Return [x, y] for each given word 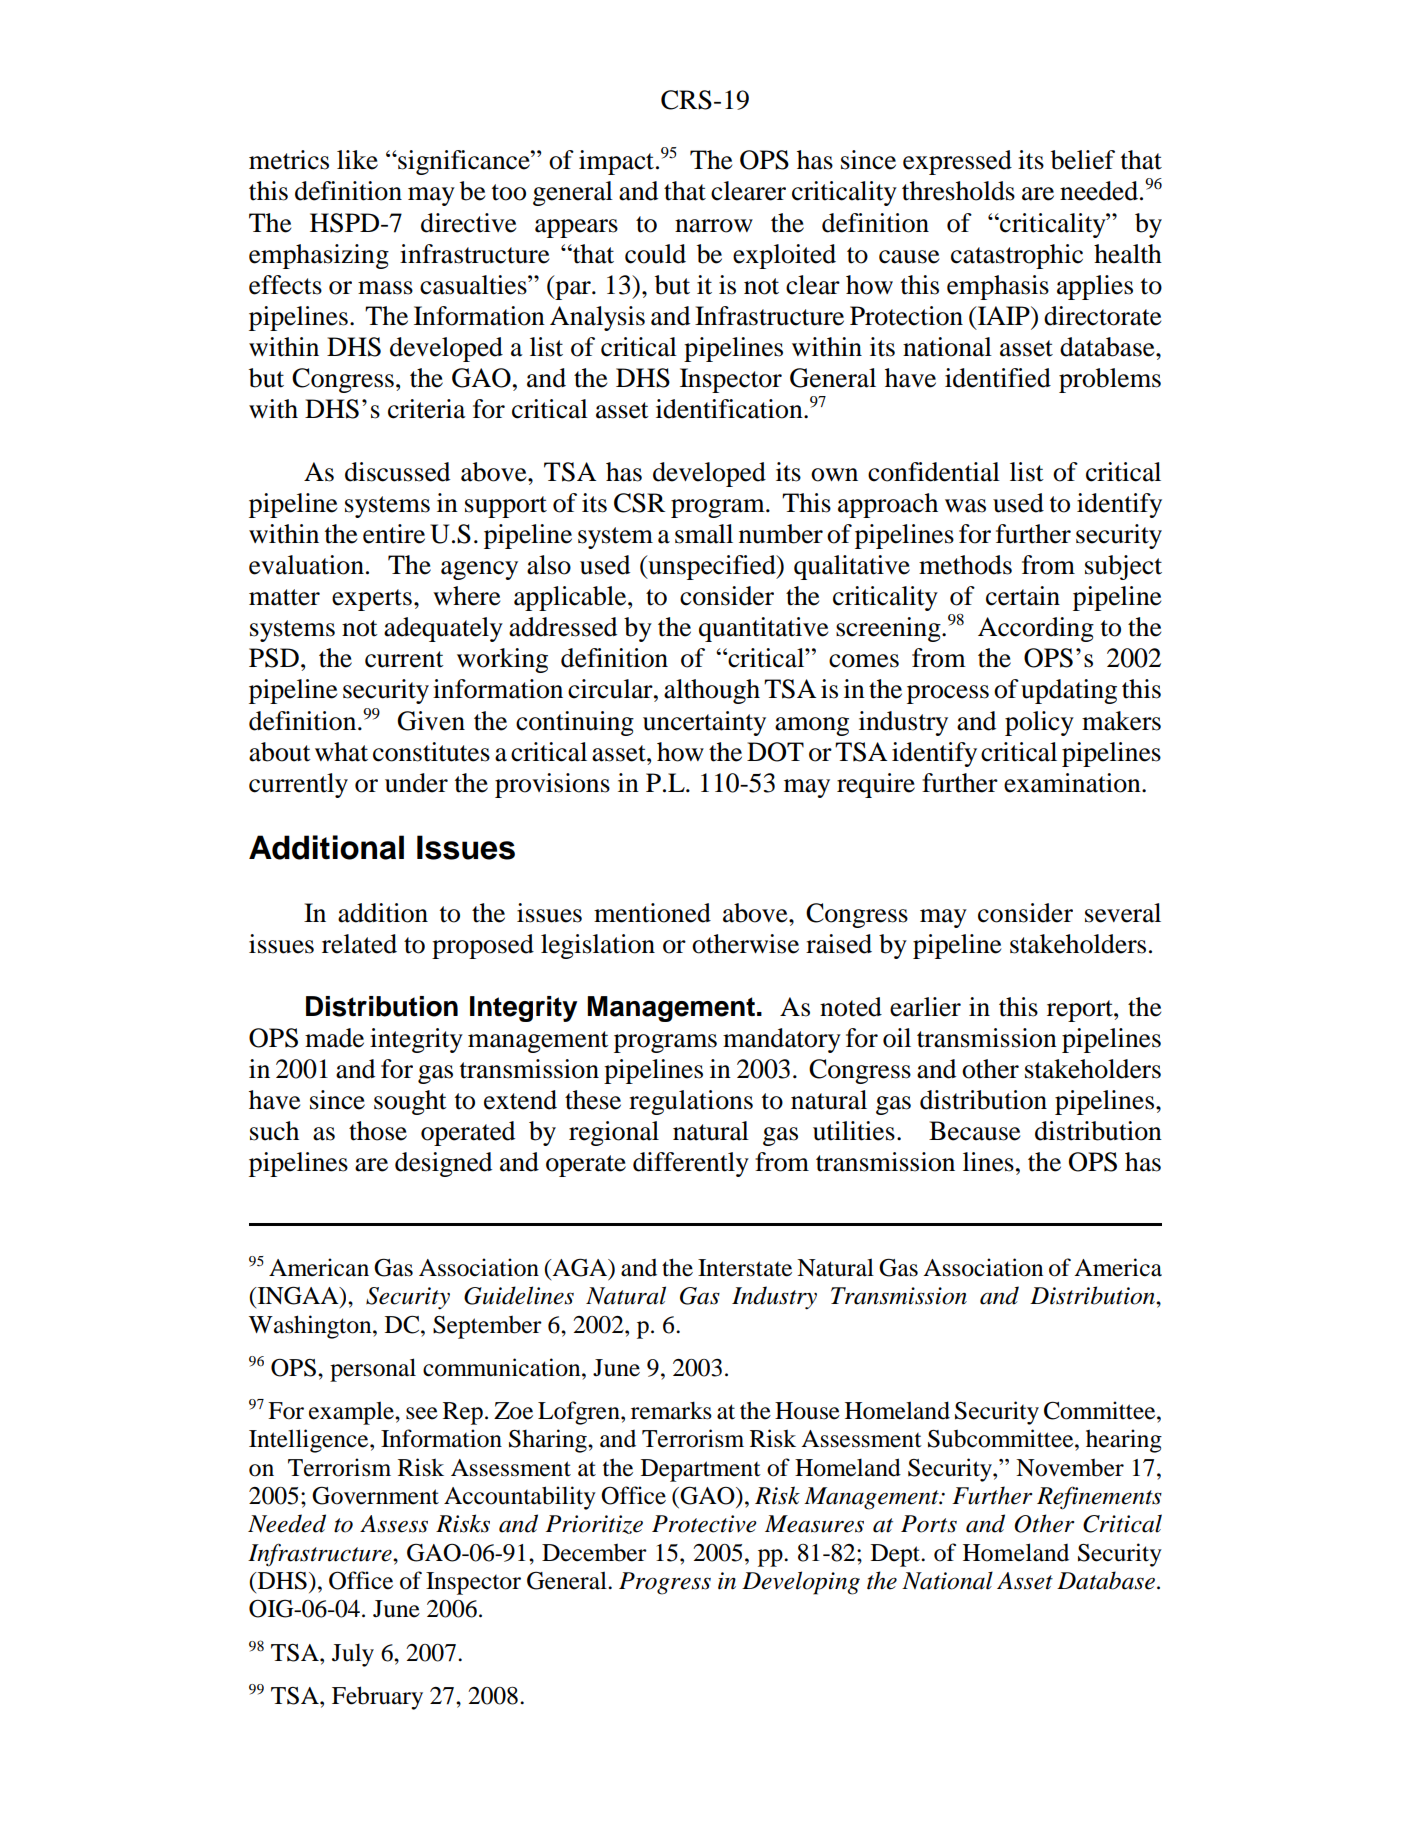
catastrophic [1017, 256]
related [359, 944]
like [357, 160]
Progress [665, 1583]
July [353, 1655]
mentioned [652, 913]
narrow [714, 226]
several [1123, 913]
